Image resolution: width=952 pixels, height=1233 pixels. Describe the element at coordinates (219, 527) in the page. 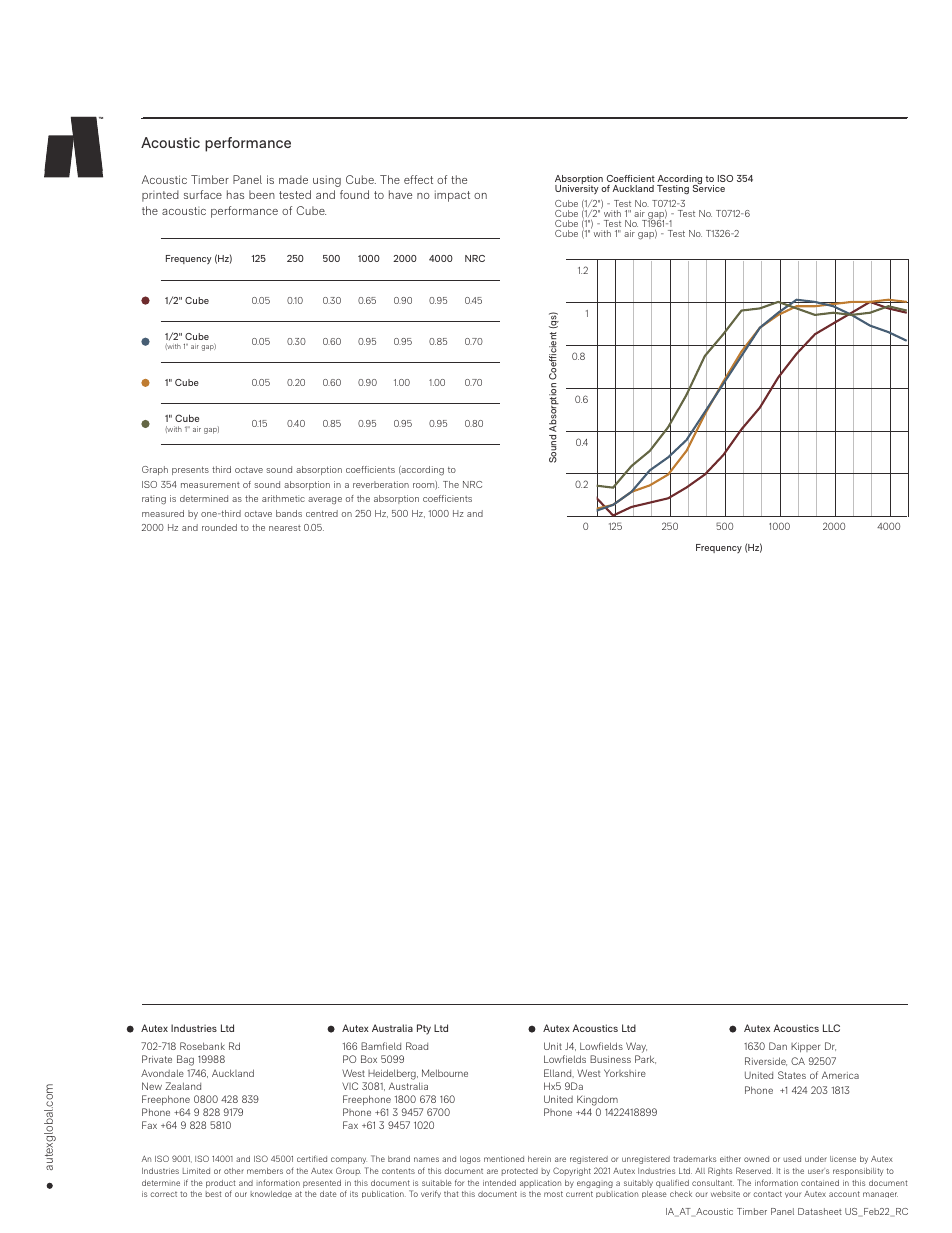

I see `rounded` at that location.
